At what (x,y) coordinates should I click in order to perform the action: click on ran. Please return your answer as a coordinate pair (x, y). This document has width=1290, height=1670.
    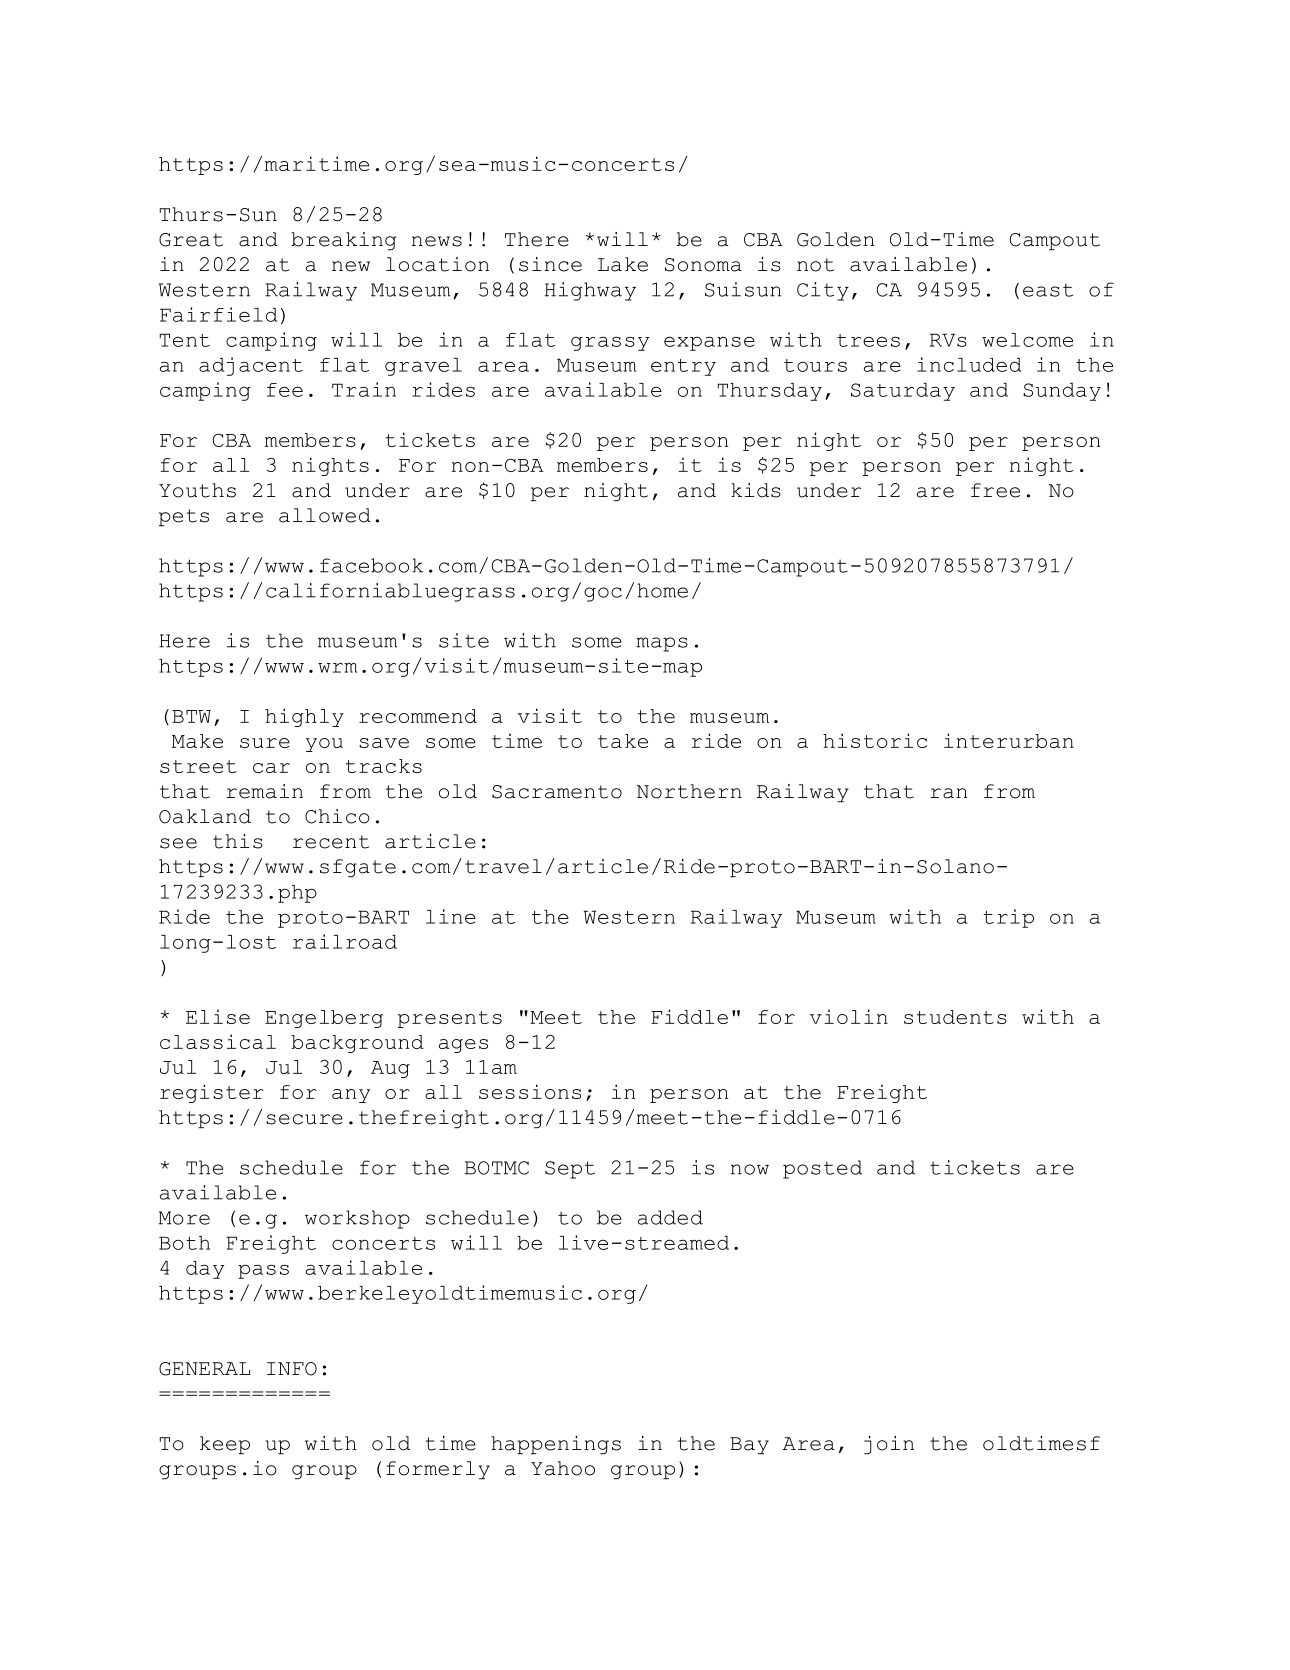
    Looking at the image, I should click on (948, 793).
